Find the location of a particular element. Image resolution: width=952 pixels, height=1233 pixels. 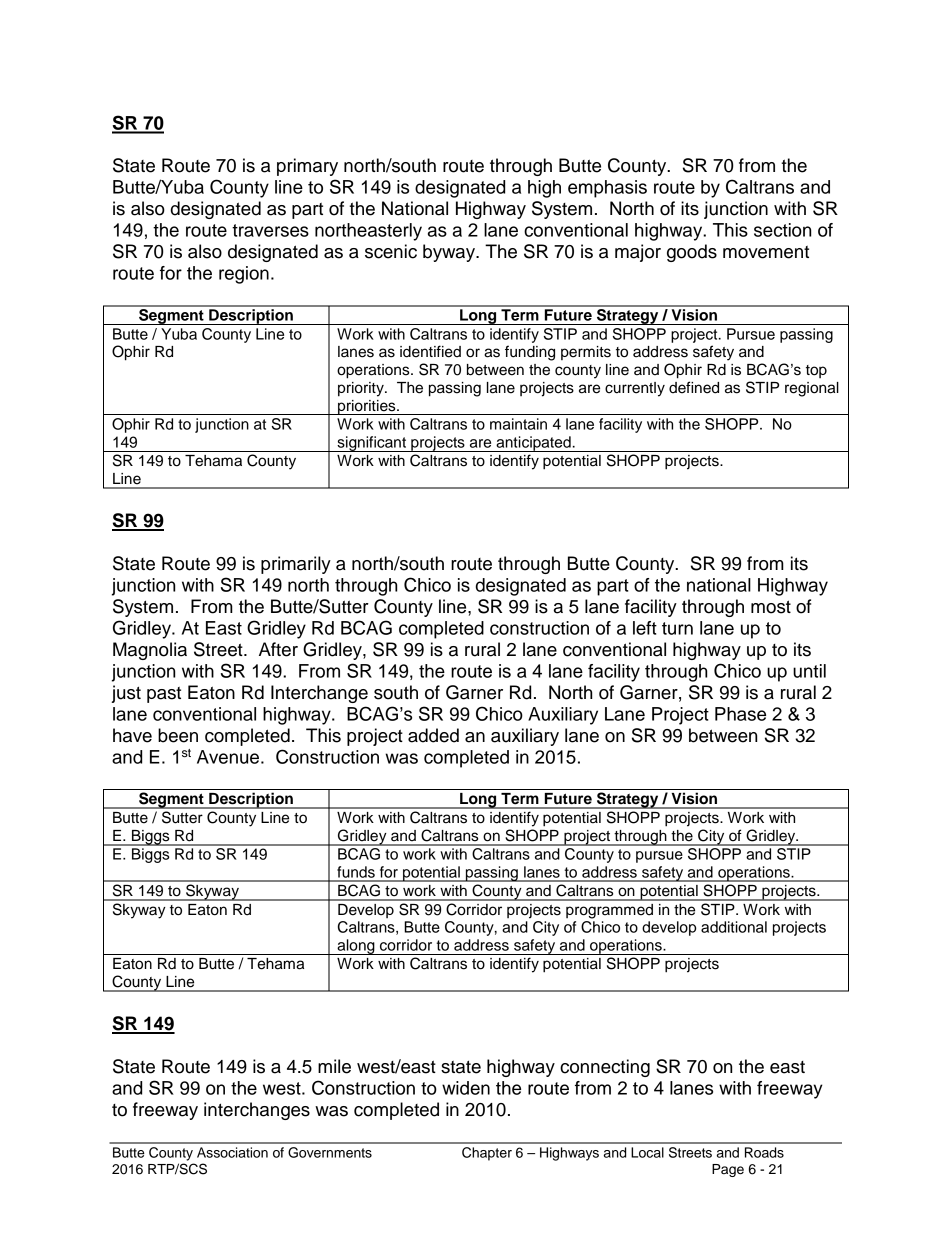

most is located at coordinates (771, 607).
